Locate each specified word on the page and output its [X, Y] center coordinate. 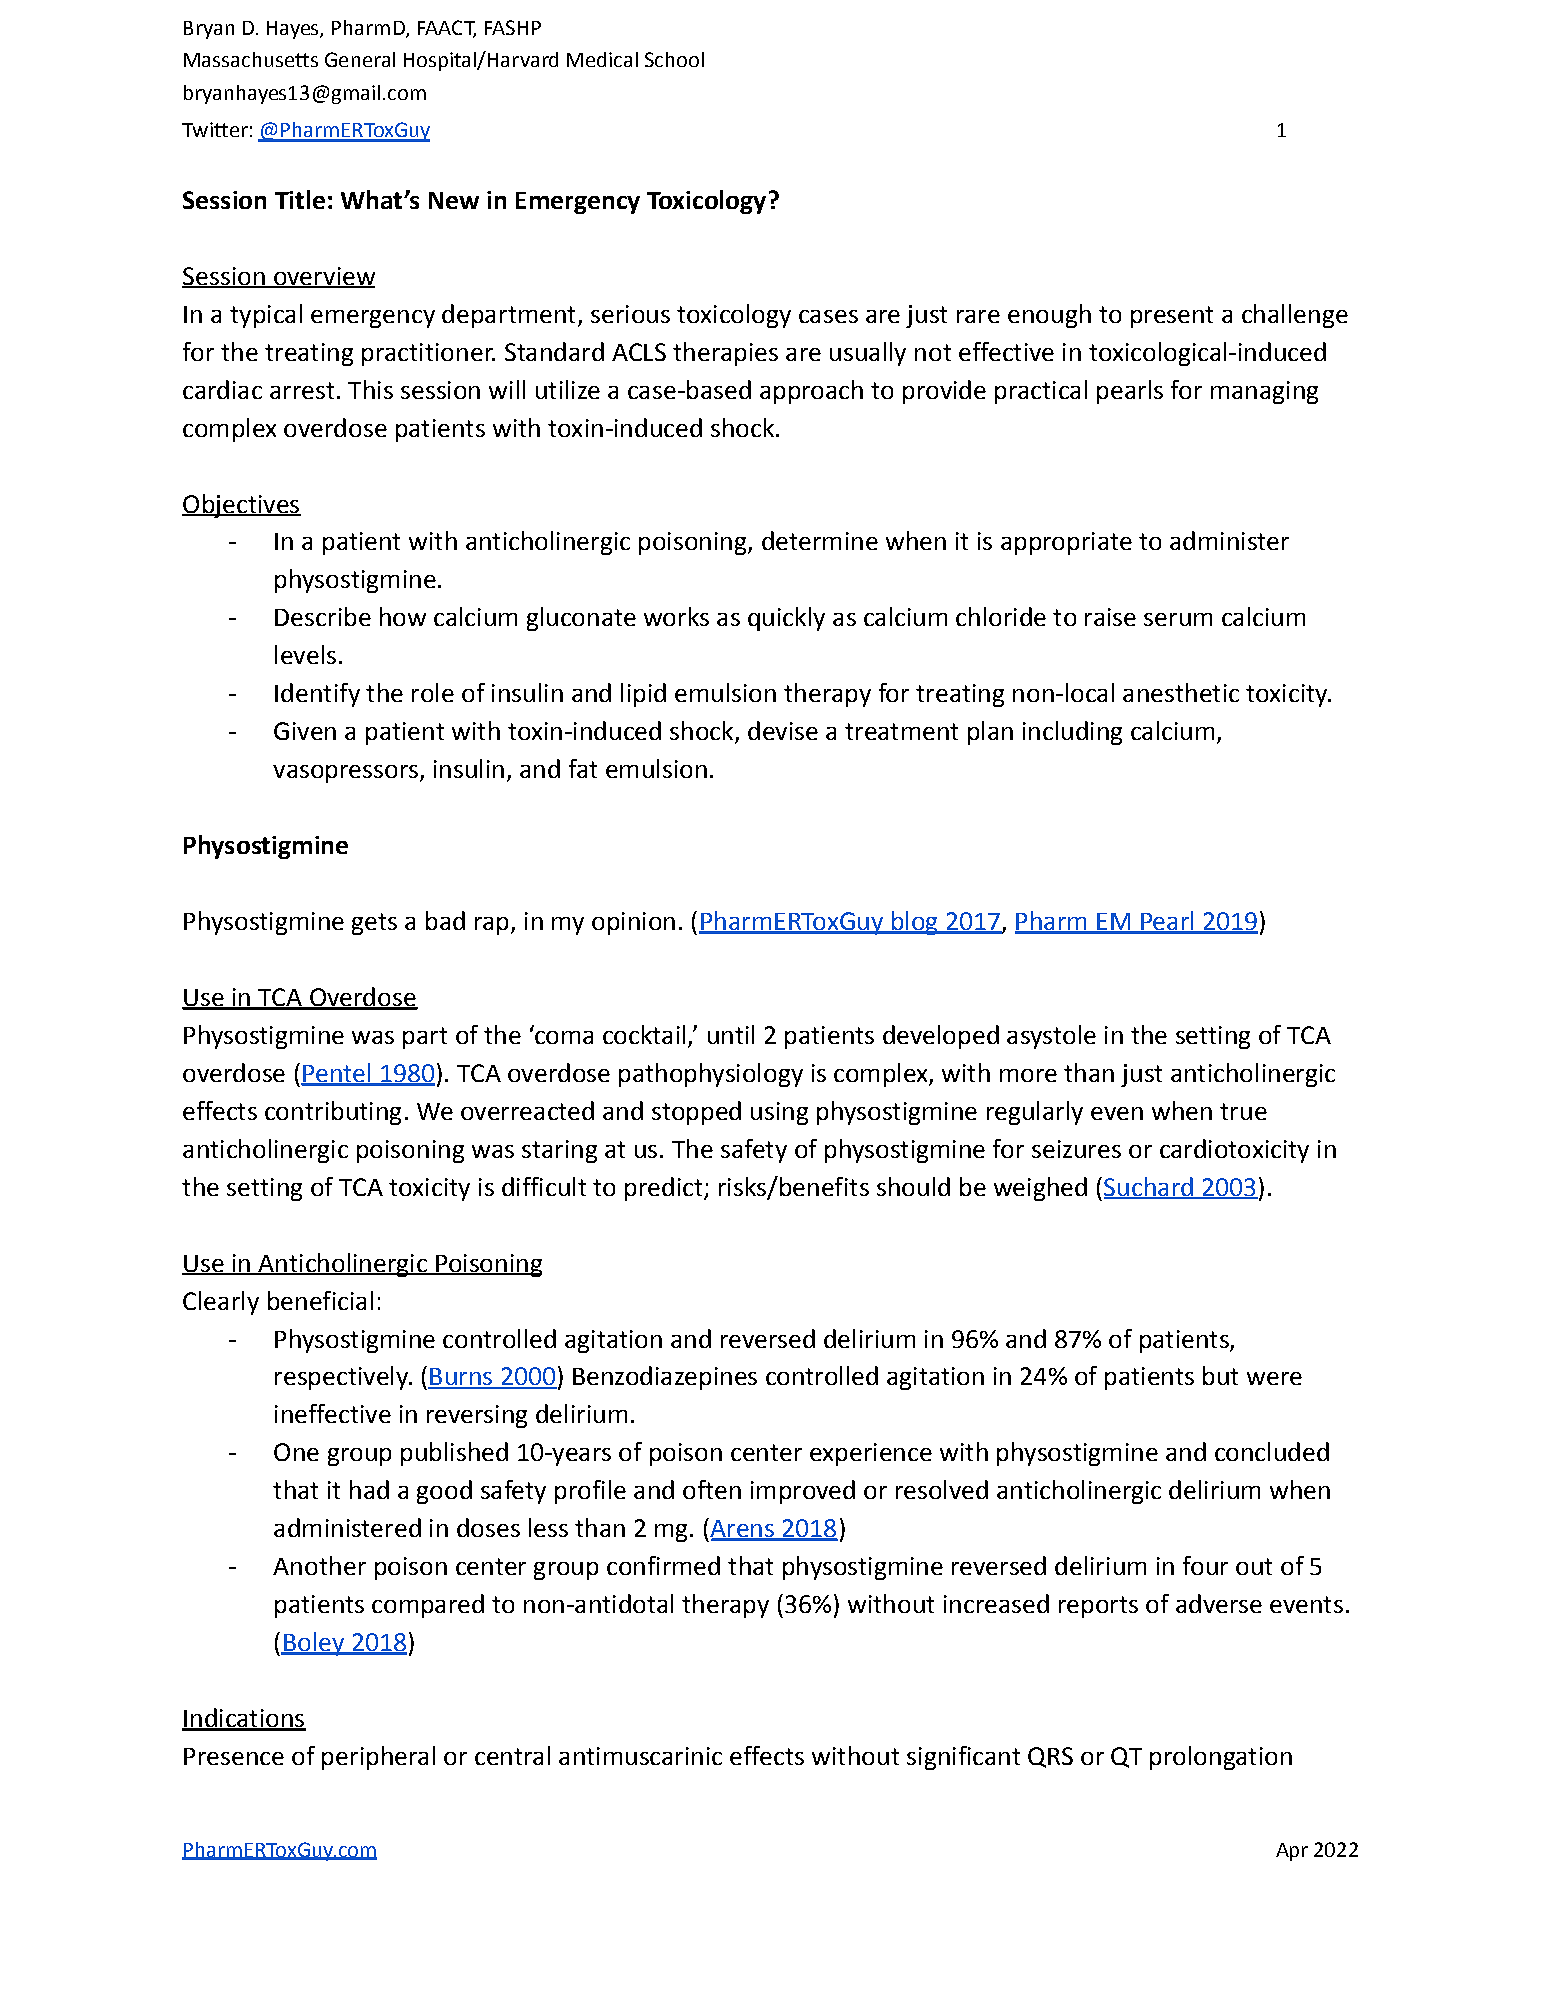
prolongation [1221, 1758]
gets [374, 924]
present [1172, 317]
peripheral [378, 1758]
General [360, 59]
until [731, 1034]
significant [963, 1758]
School [674, 59]
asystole [1051, 1037]
